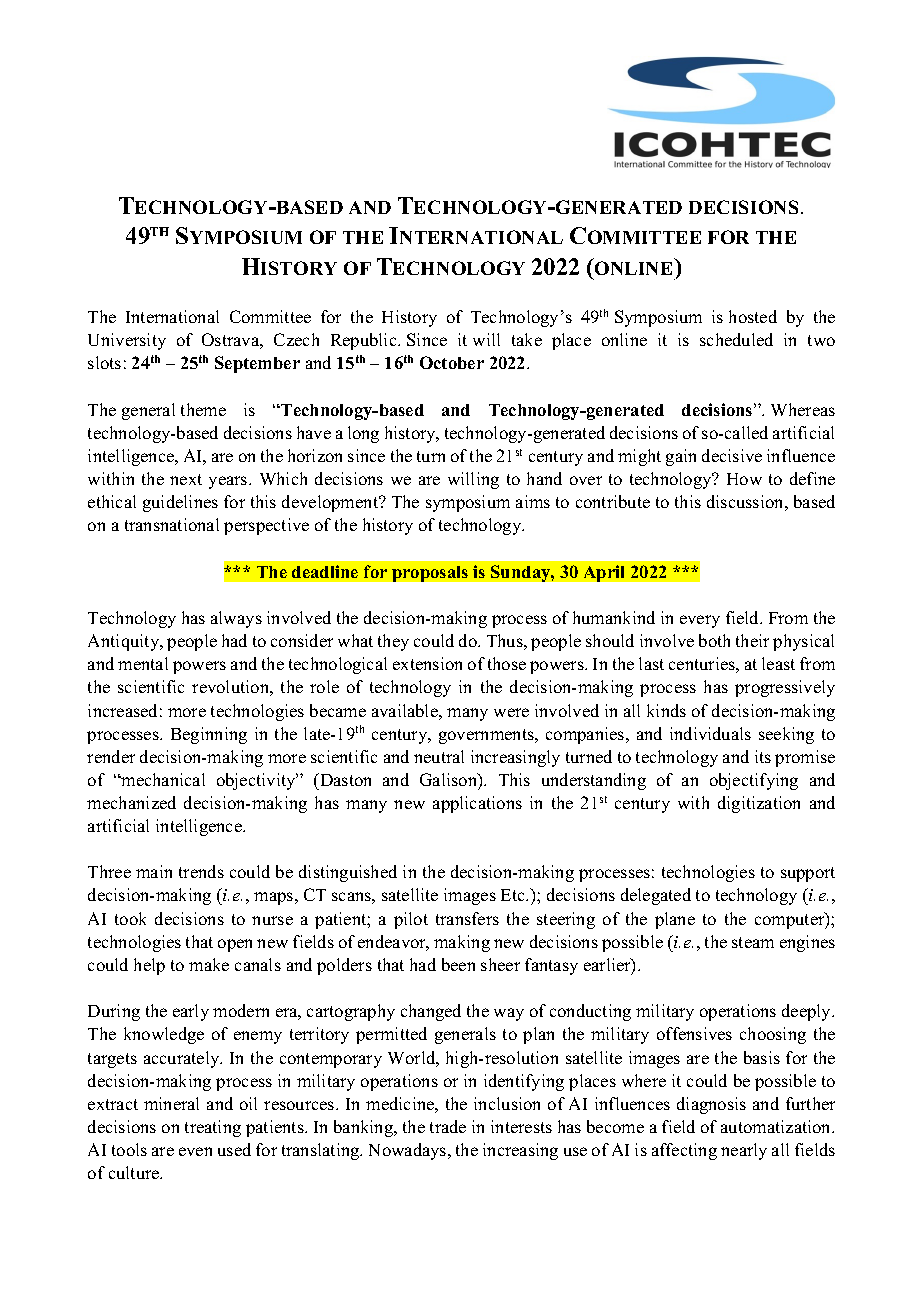  What do you see at coordinates (448, 1126) in the screenshot?
I see `trade` at bounding box center [448, 1126].
